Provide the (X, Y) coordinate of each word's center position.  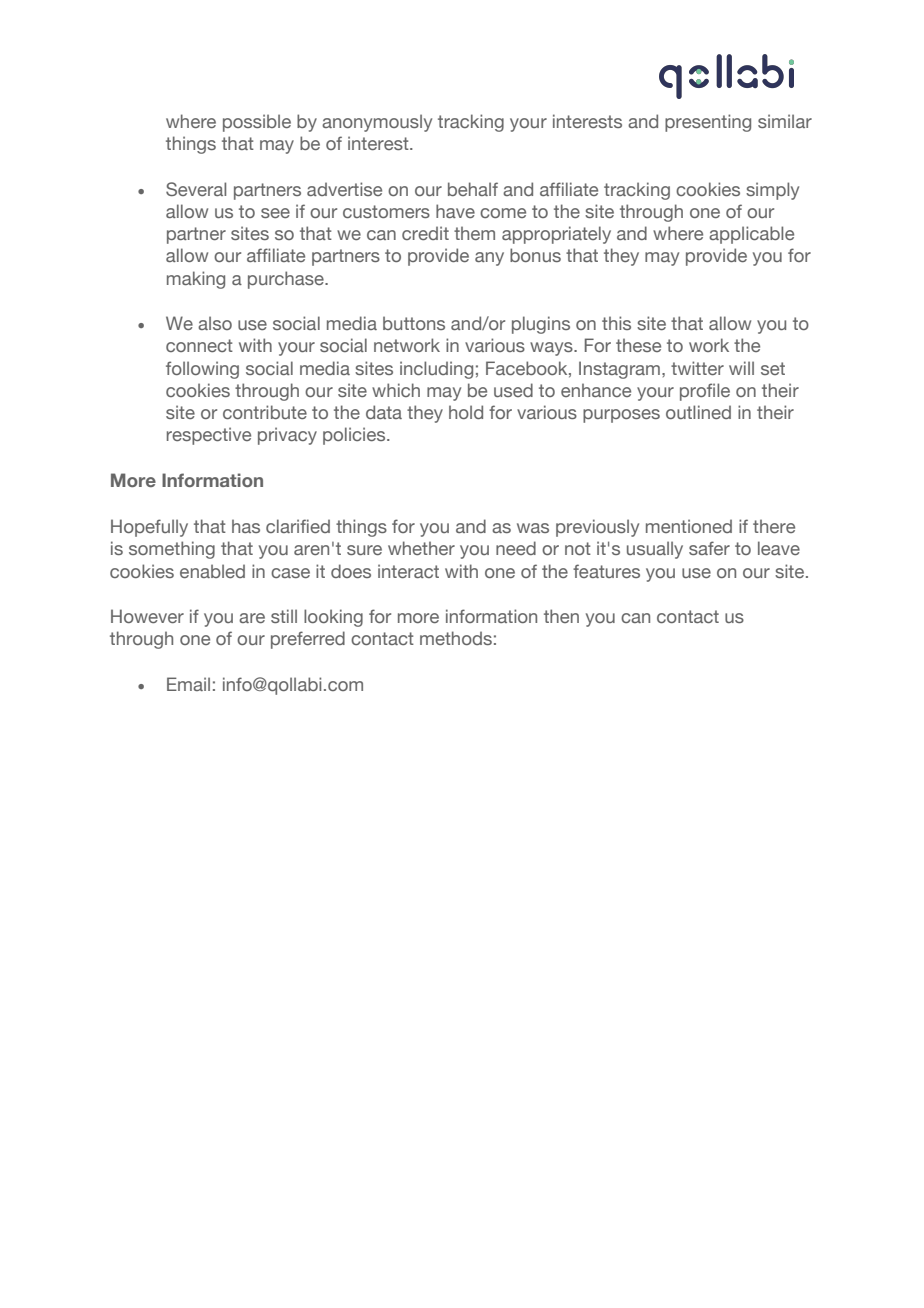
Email (188, 684)
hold (466, 412)
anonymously (377, 123)
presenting (708, 123)
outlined (698, 412)
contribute (265, 412)
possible (257, 123)
